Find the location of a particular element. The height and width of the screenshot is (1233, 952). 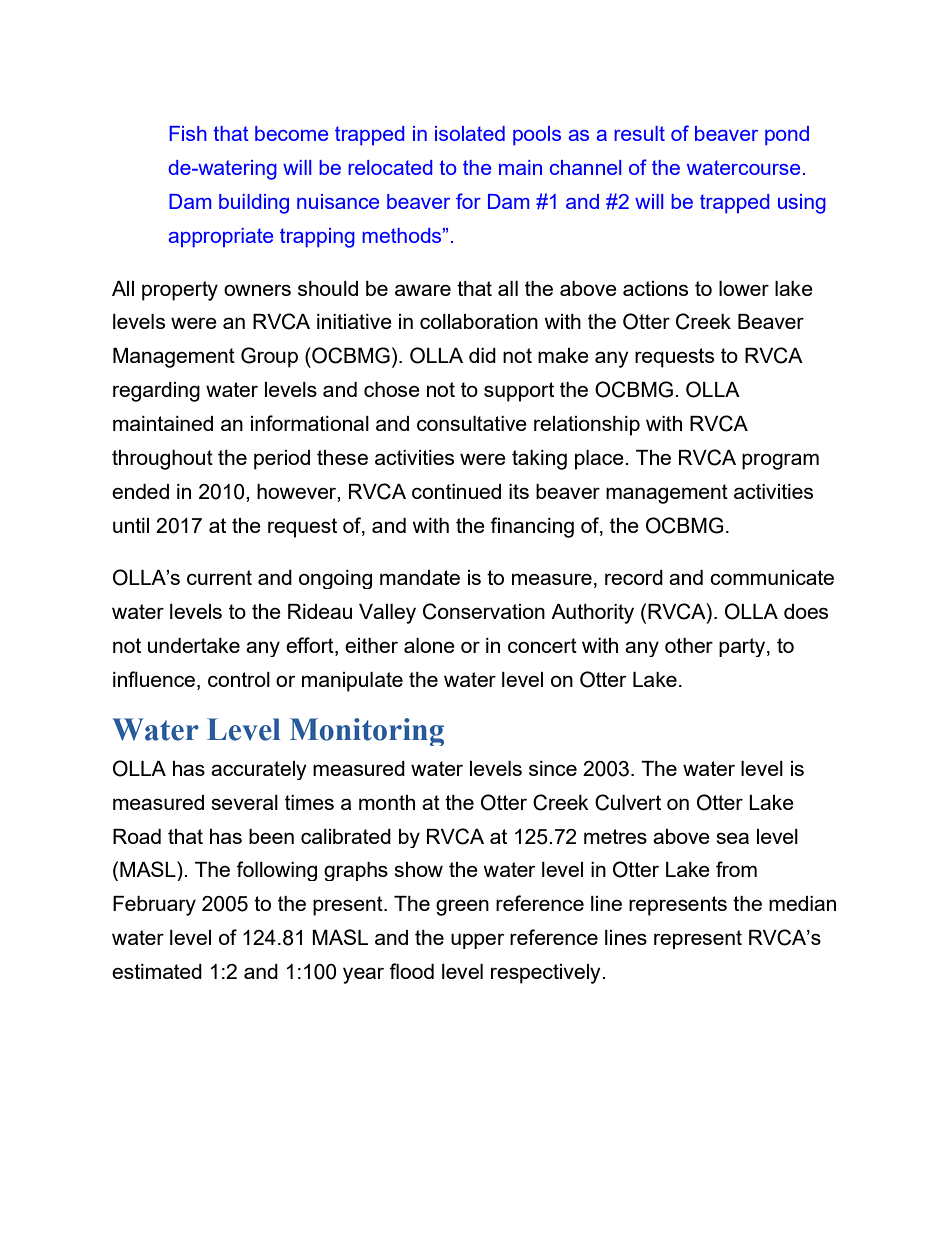

accurately is located at coordinates (259, 770).
